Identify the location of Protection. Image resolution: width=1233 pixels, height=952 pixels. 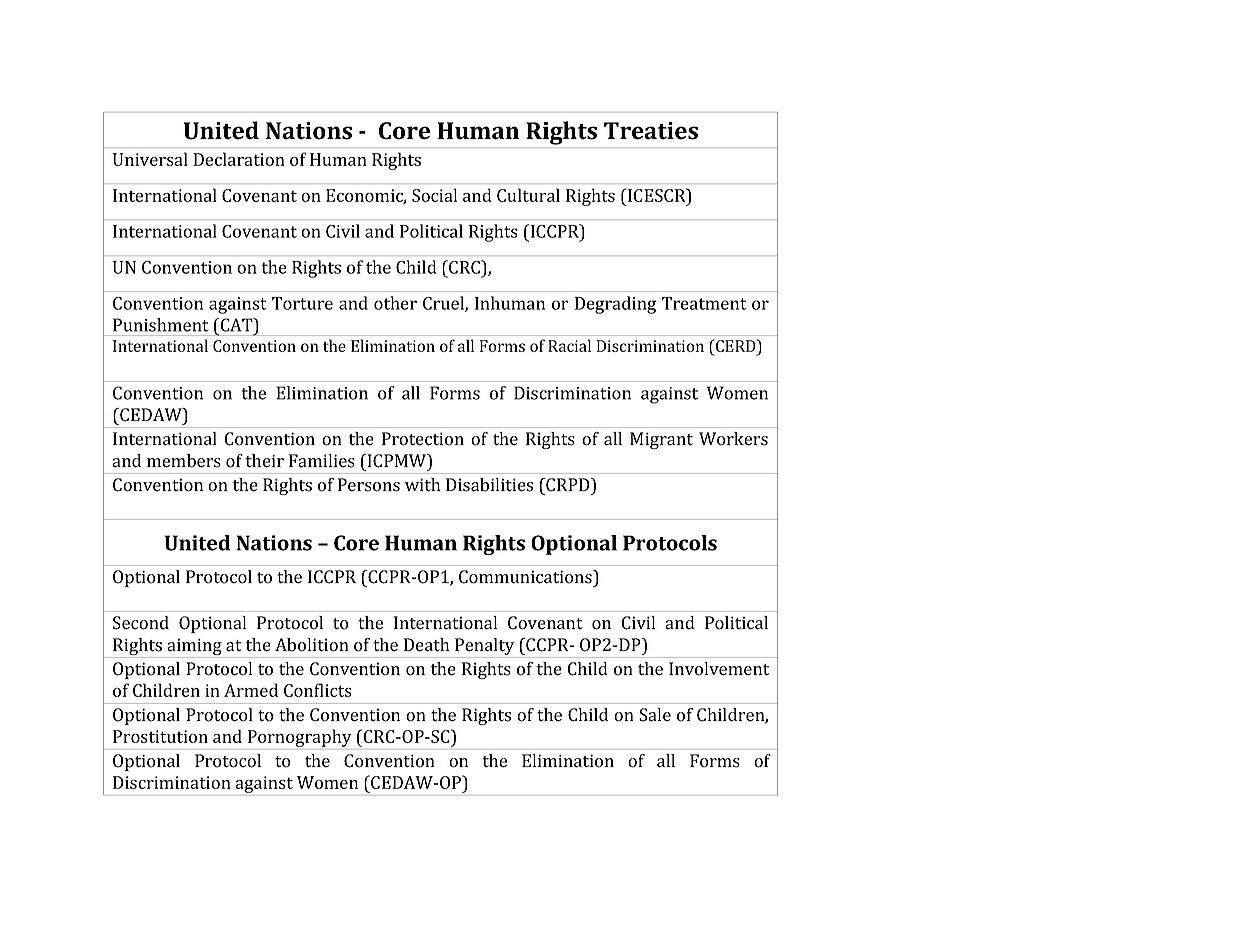
(423, 439).
